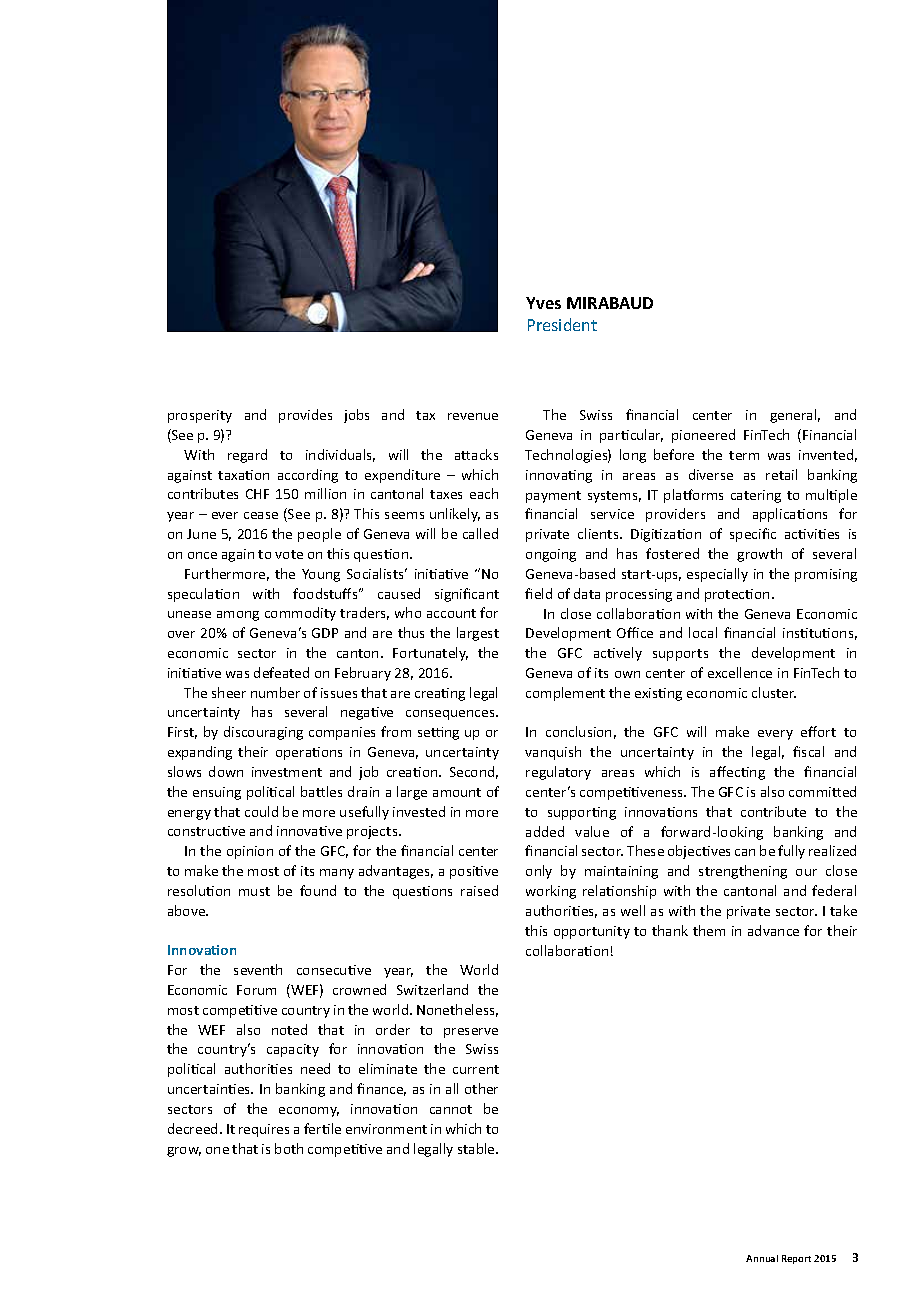  What do you see at coordinates (258, 969) in the document?
I see `seventh` at bounding box center [258, 969].
